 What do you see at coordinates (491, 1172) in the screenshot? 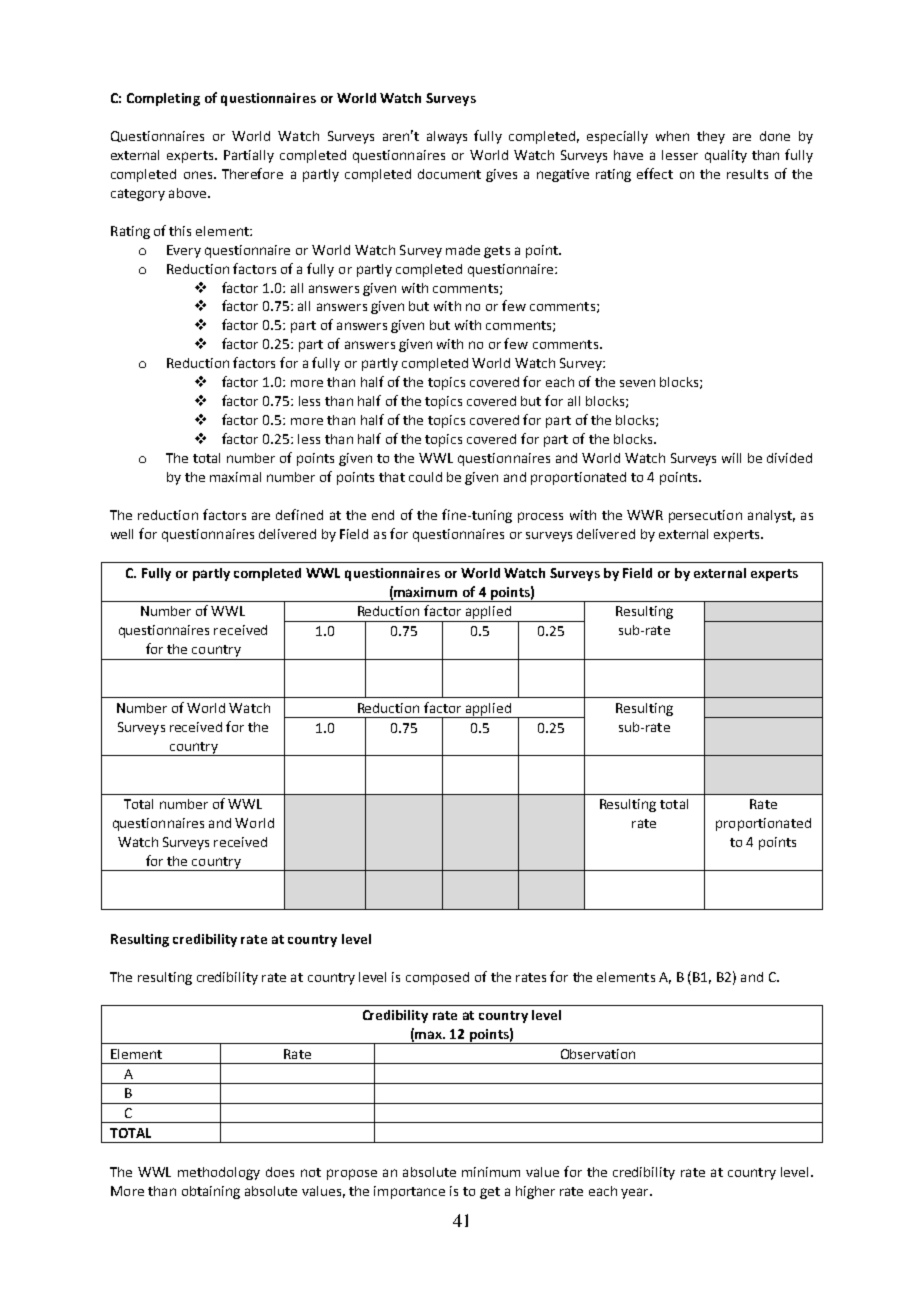
I see `minimum` at bounding box center [491, 1172].
